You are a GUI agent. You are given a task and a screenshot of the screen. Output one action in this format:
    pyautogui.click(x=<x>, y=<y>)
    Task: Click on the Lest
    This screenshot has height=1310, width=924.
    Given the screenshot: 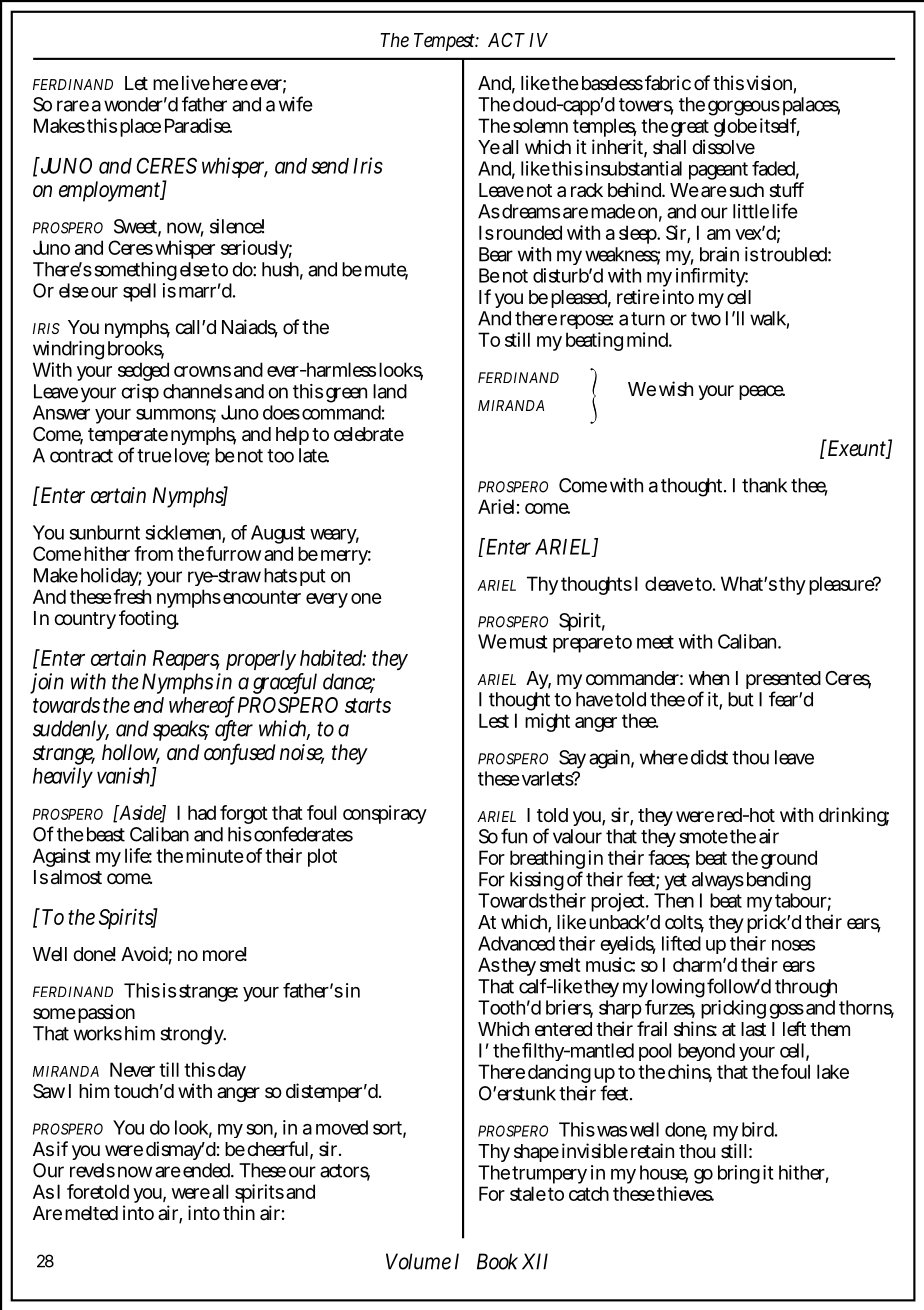 What is the action you would take?
    pyautogui.click(x=494, y=720)
